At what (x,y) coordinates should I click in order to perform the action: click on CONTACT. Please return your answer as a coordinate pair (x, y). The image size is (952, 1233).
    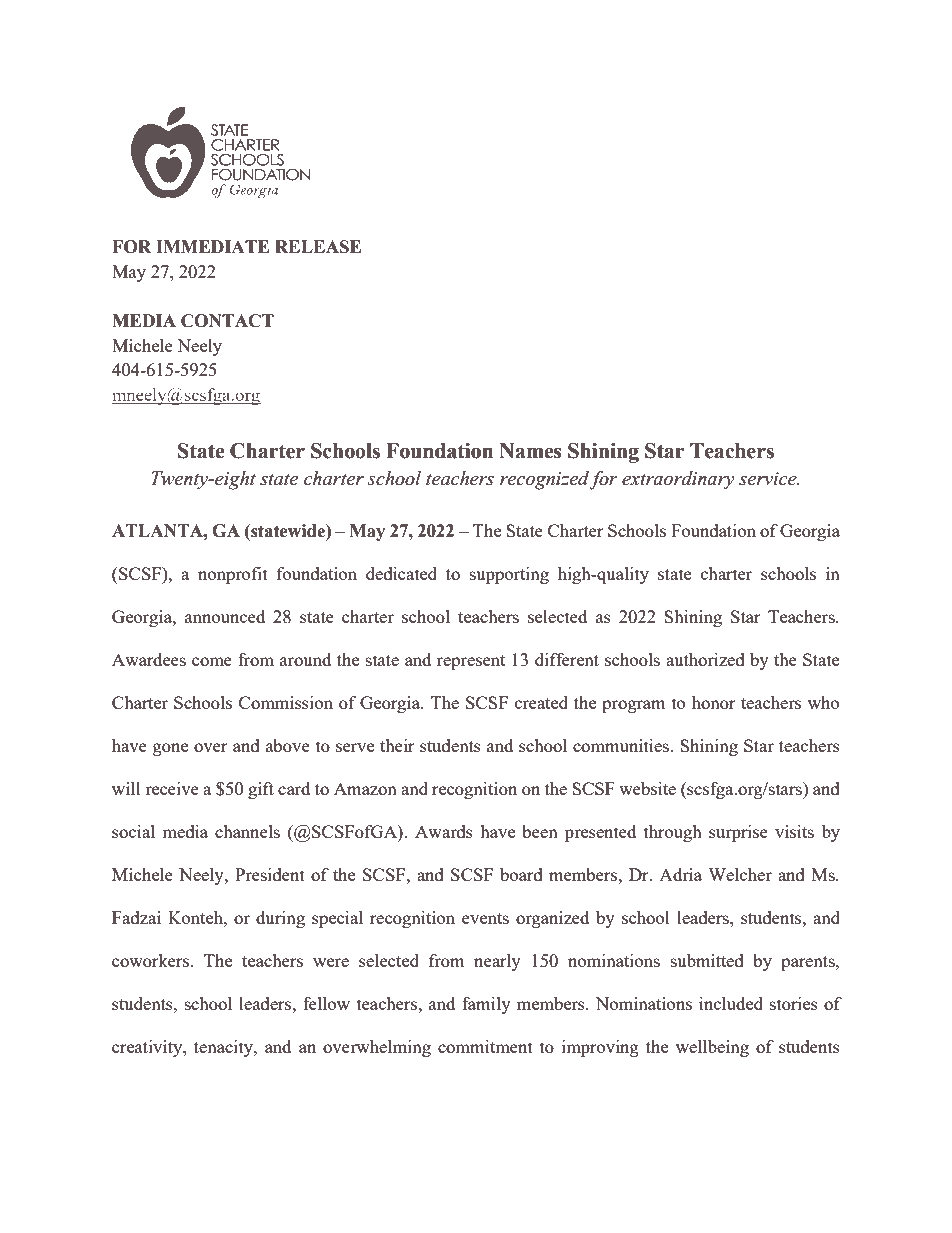
    Looking at the image, I should click on (227, 321).
